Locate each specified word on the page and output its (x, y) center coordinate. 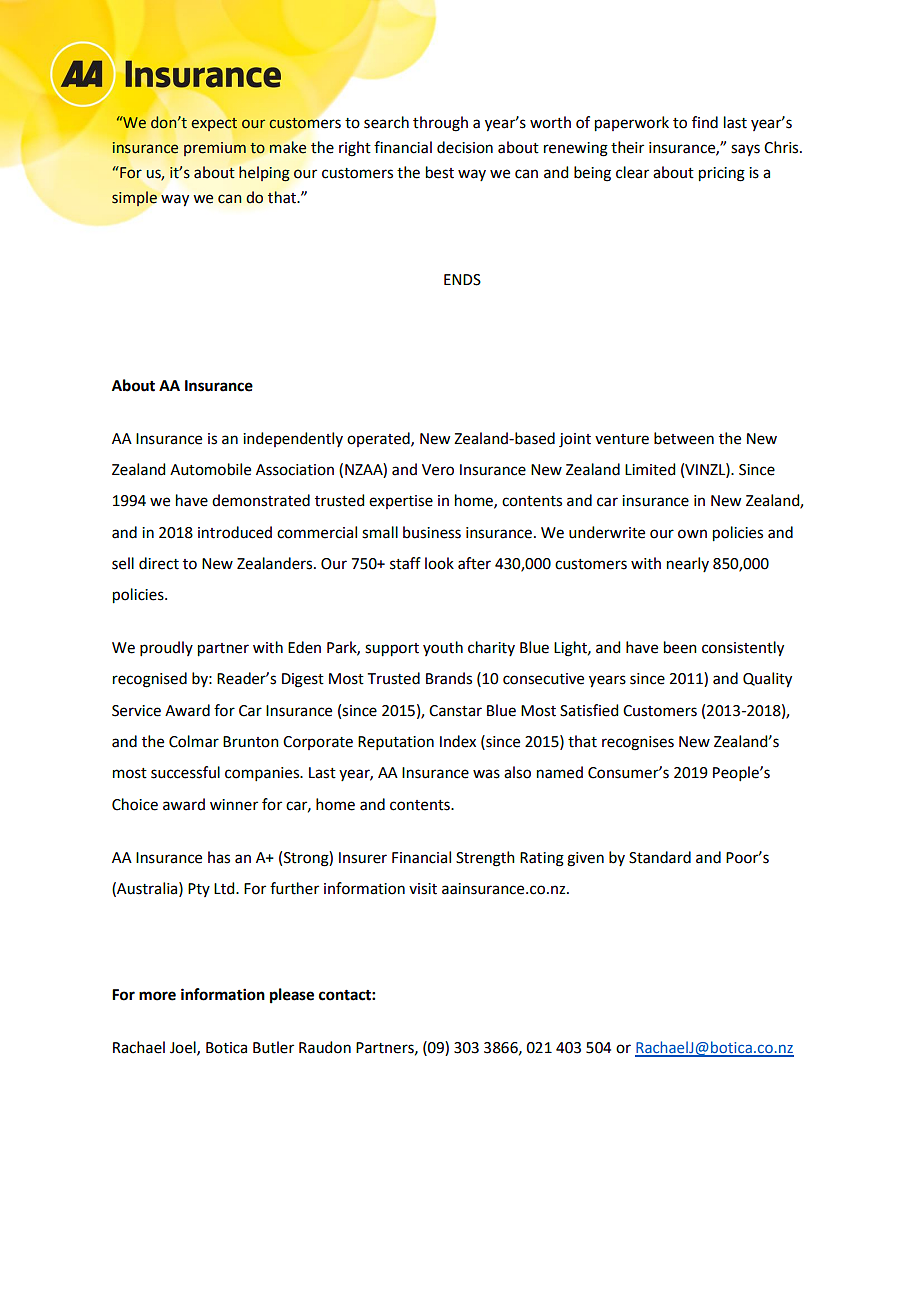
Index (458, 741)
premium (215, 149)
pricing (722, 174)
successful (185, 772)
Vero (438, 470)
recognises (638, 743)
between (684, 438)
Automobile (210, 469)
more (157, 996)
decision (465, 147)
